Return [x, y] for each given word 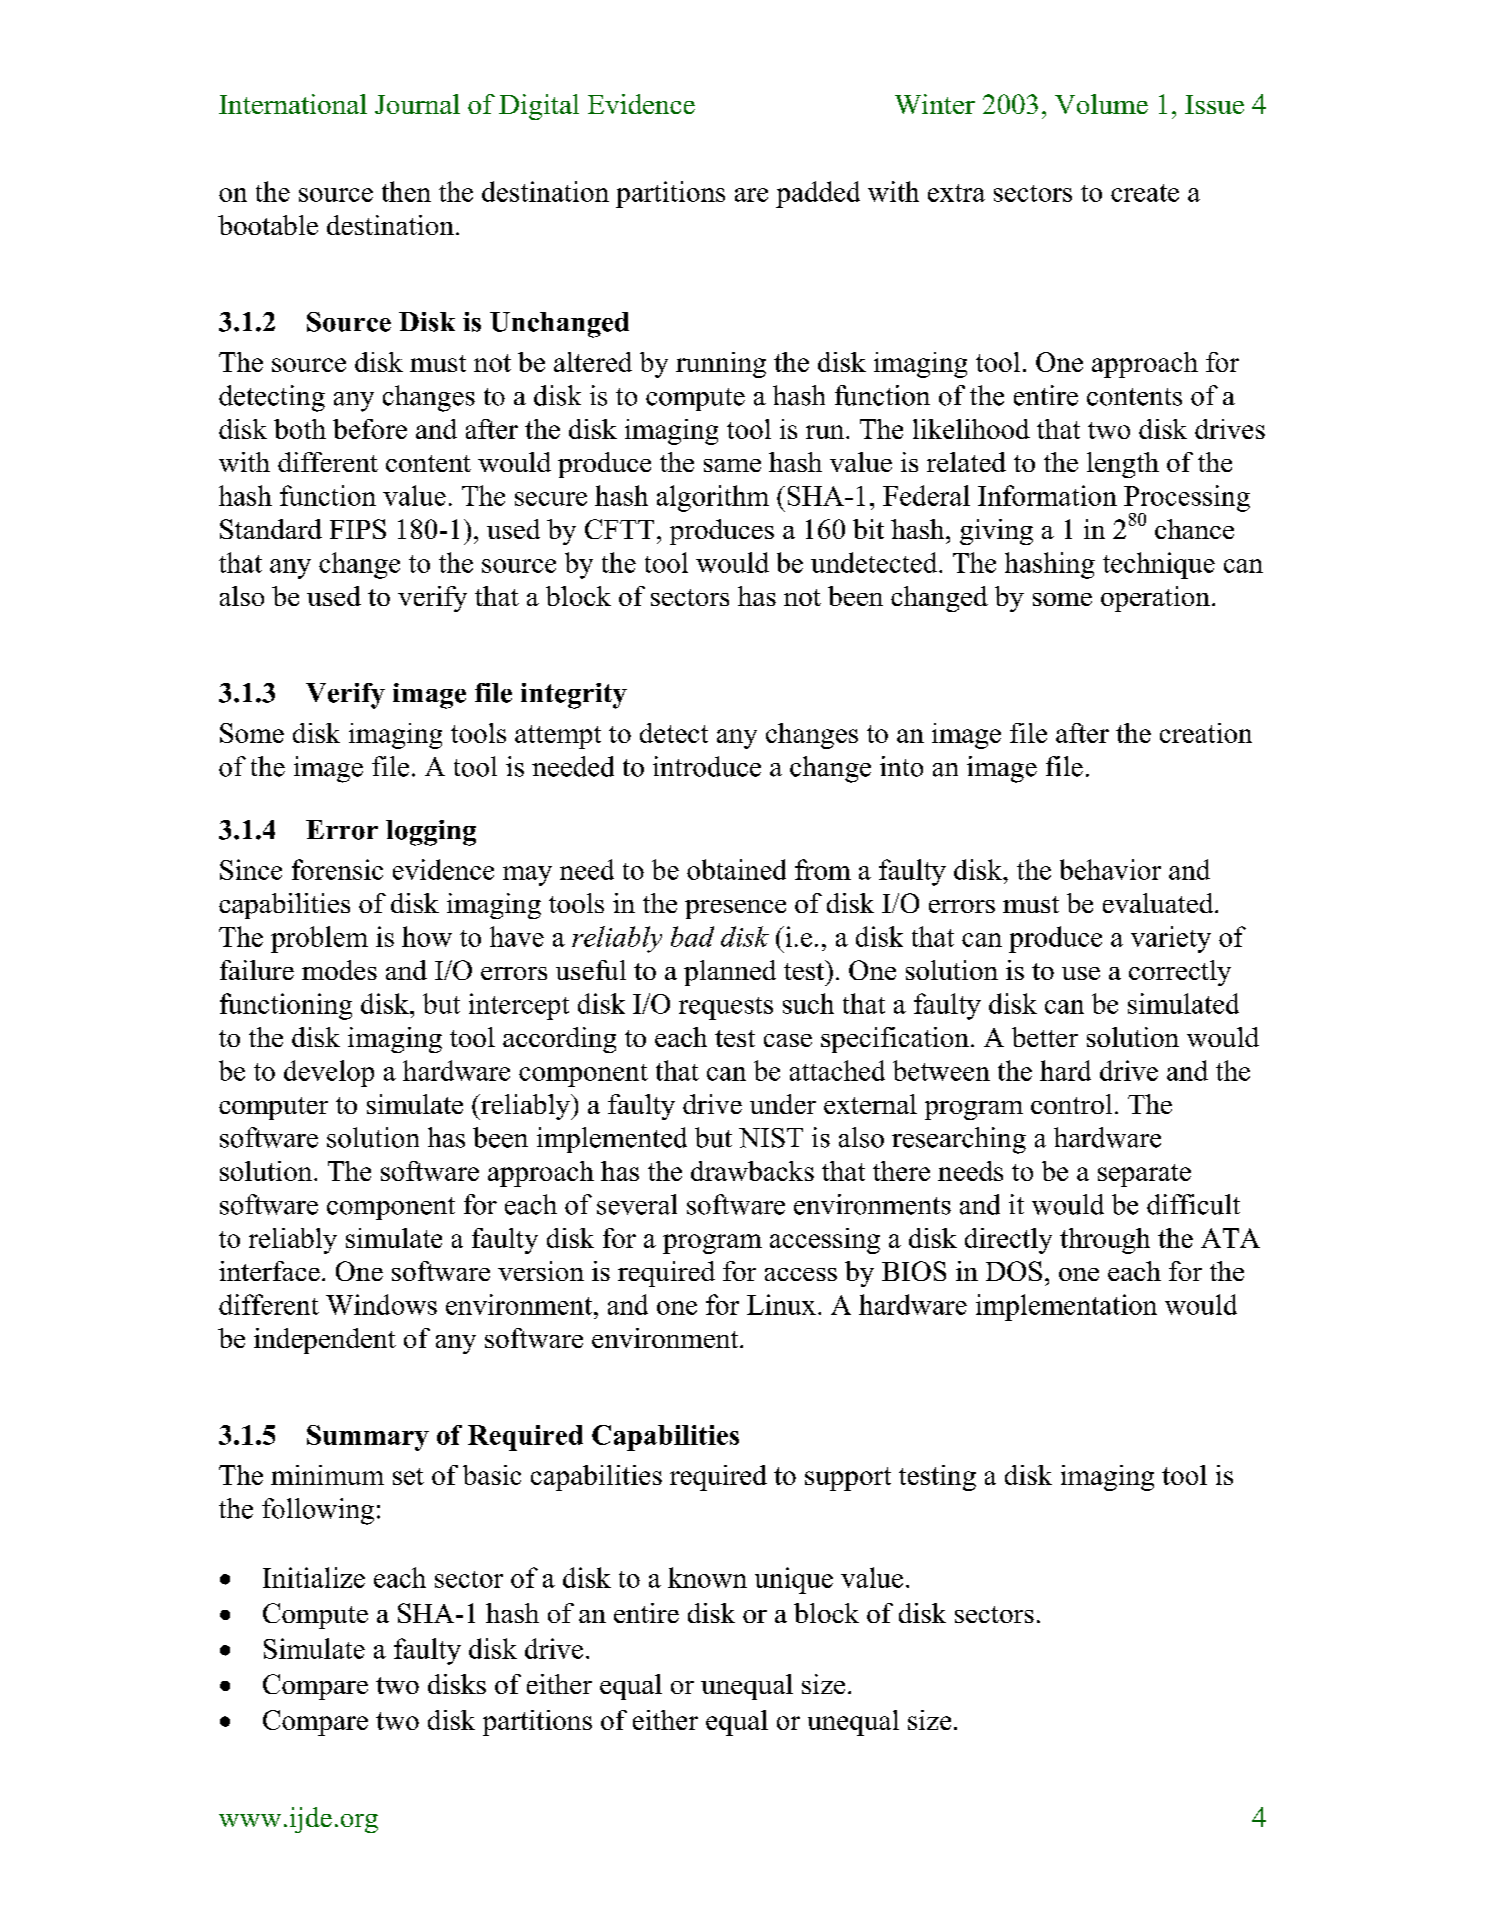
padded [818, 194]
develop [329, 1073]
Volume [1101, 104]
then [406, 191]
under [783, 1104]
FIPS [358, 529]
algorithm [713, 498]
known [707, 1577]
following [318, 1511]
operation [1155, 599]
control [1071, 1104]
